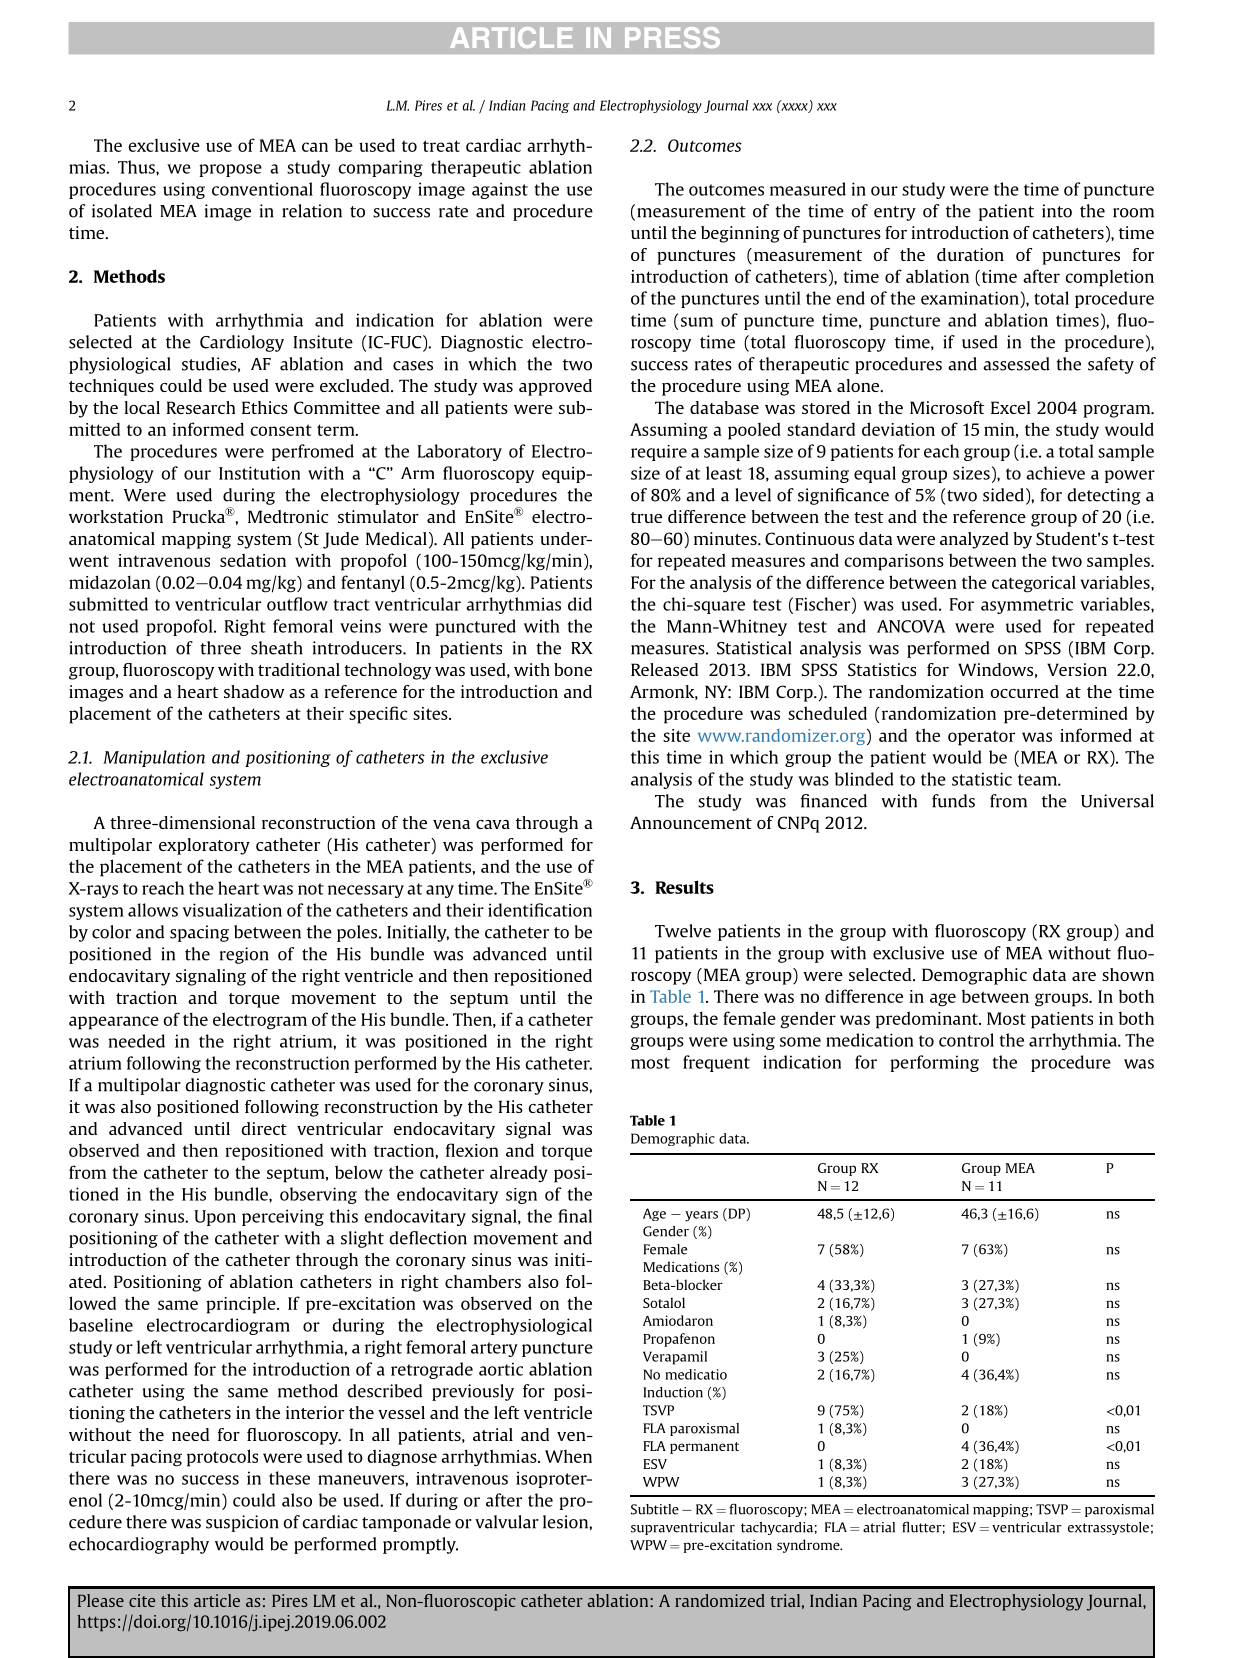  Describe the element at coordinates (500, 190) in the screenshot. I see `against` at that location.
